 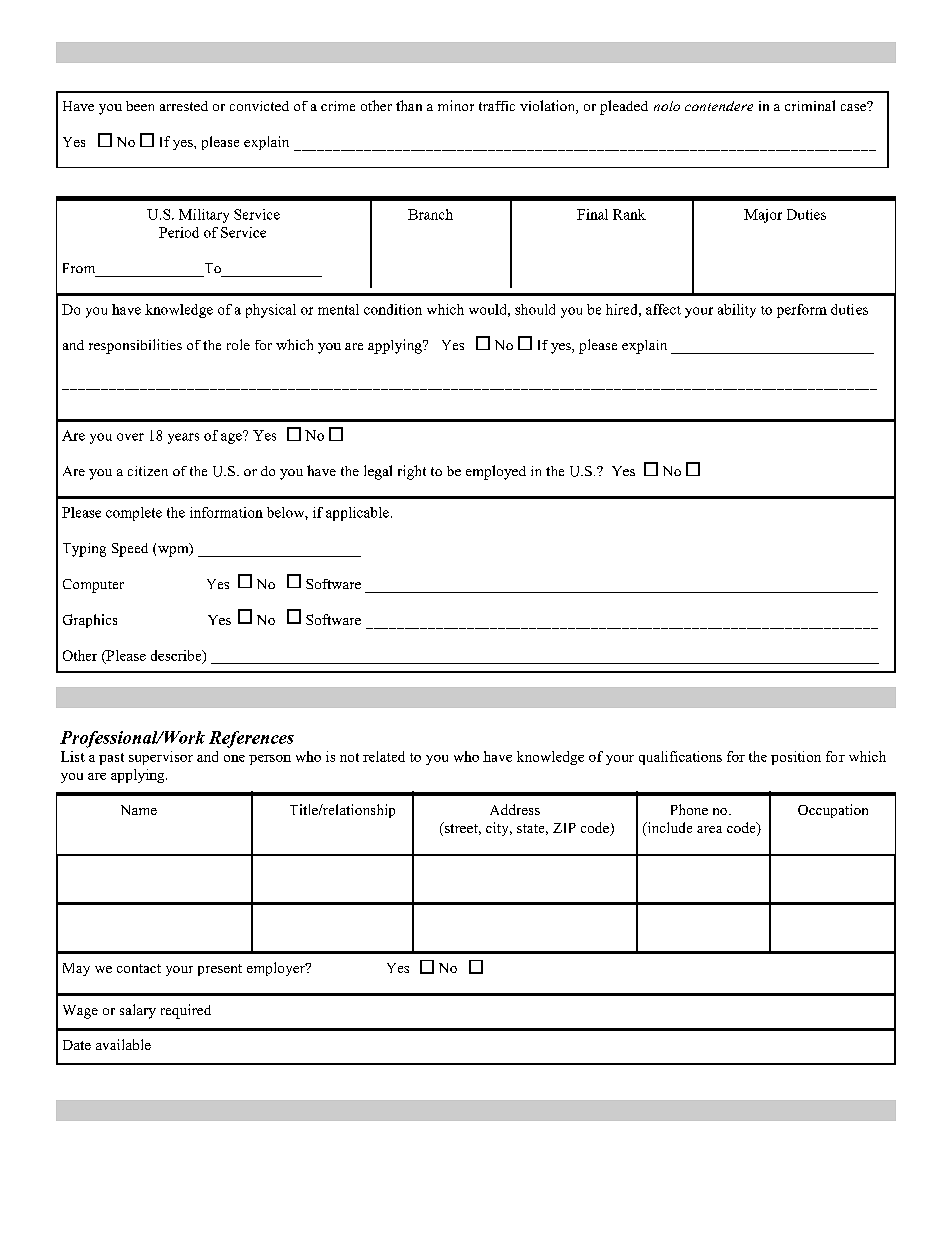 I want to click on arrested, so click(x=184, y=106).
